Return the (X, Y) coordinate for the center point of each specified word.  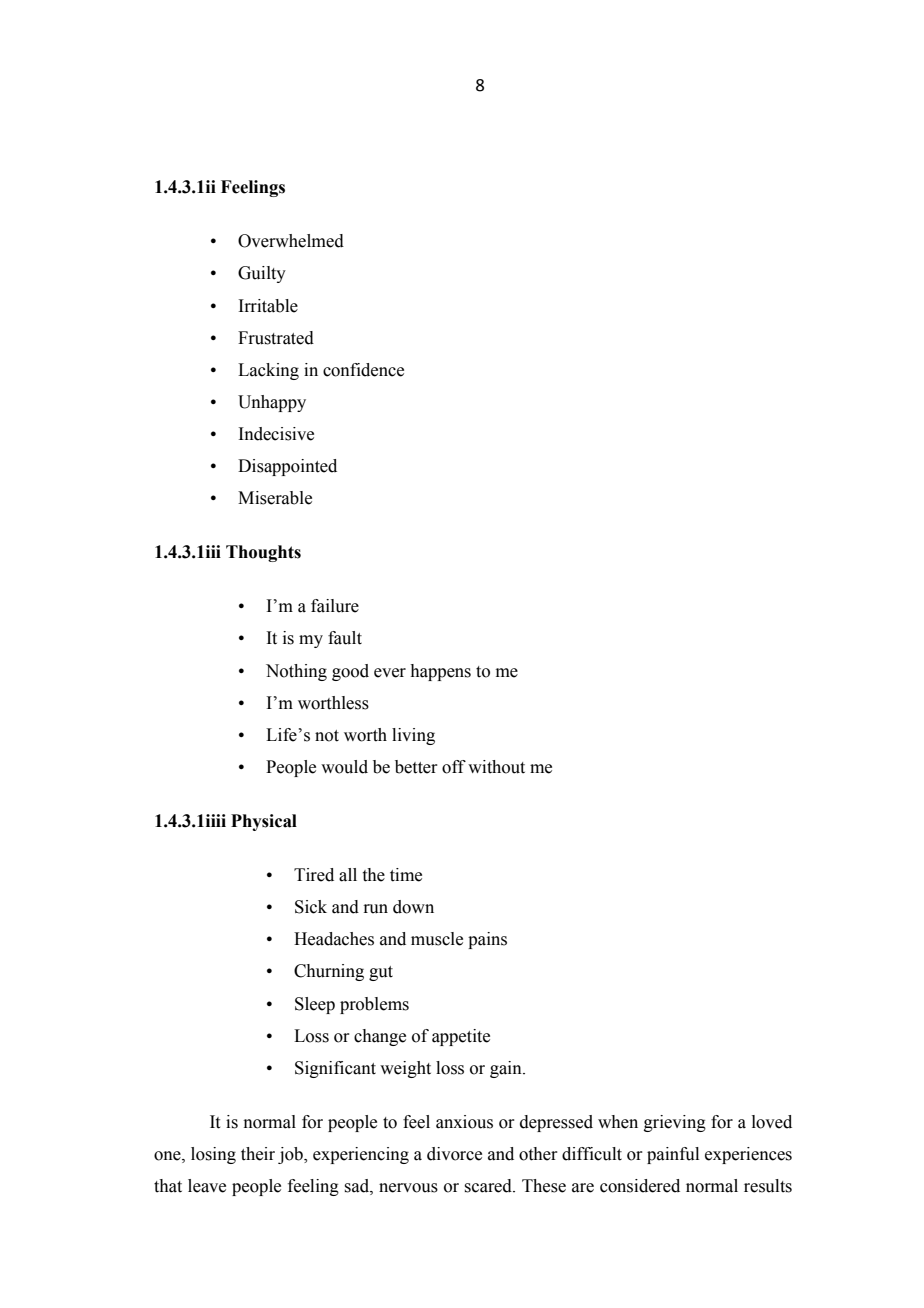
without (496, 767)
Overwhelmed (291, 241)
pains (487, 940)
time (406, 875)
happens (440, 672)
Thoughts (263, 553)
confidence (363, 370)
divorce (454, 1154)
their (258, 1154)
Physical (264, 822)
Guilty (262, 274)
